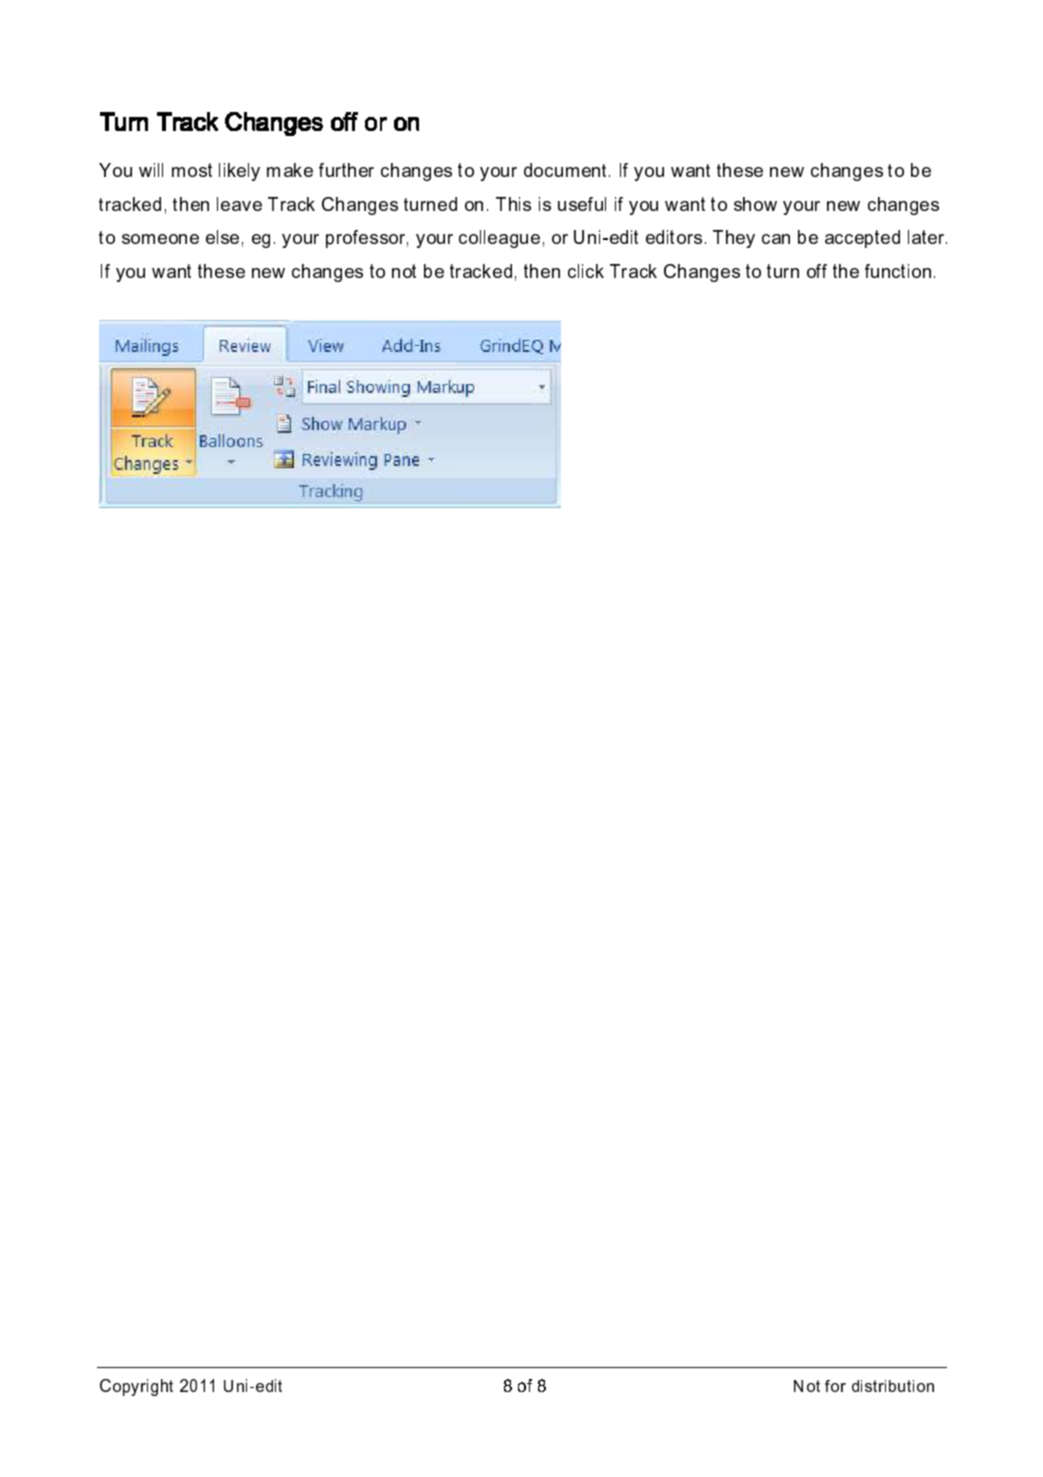 This screenshot has width=1043, height=1477. What do you see at coordinates (776, 239) in the screenshot?
I see `can` at bounding box center [776, 239].
